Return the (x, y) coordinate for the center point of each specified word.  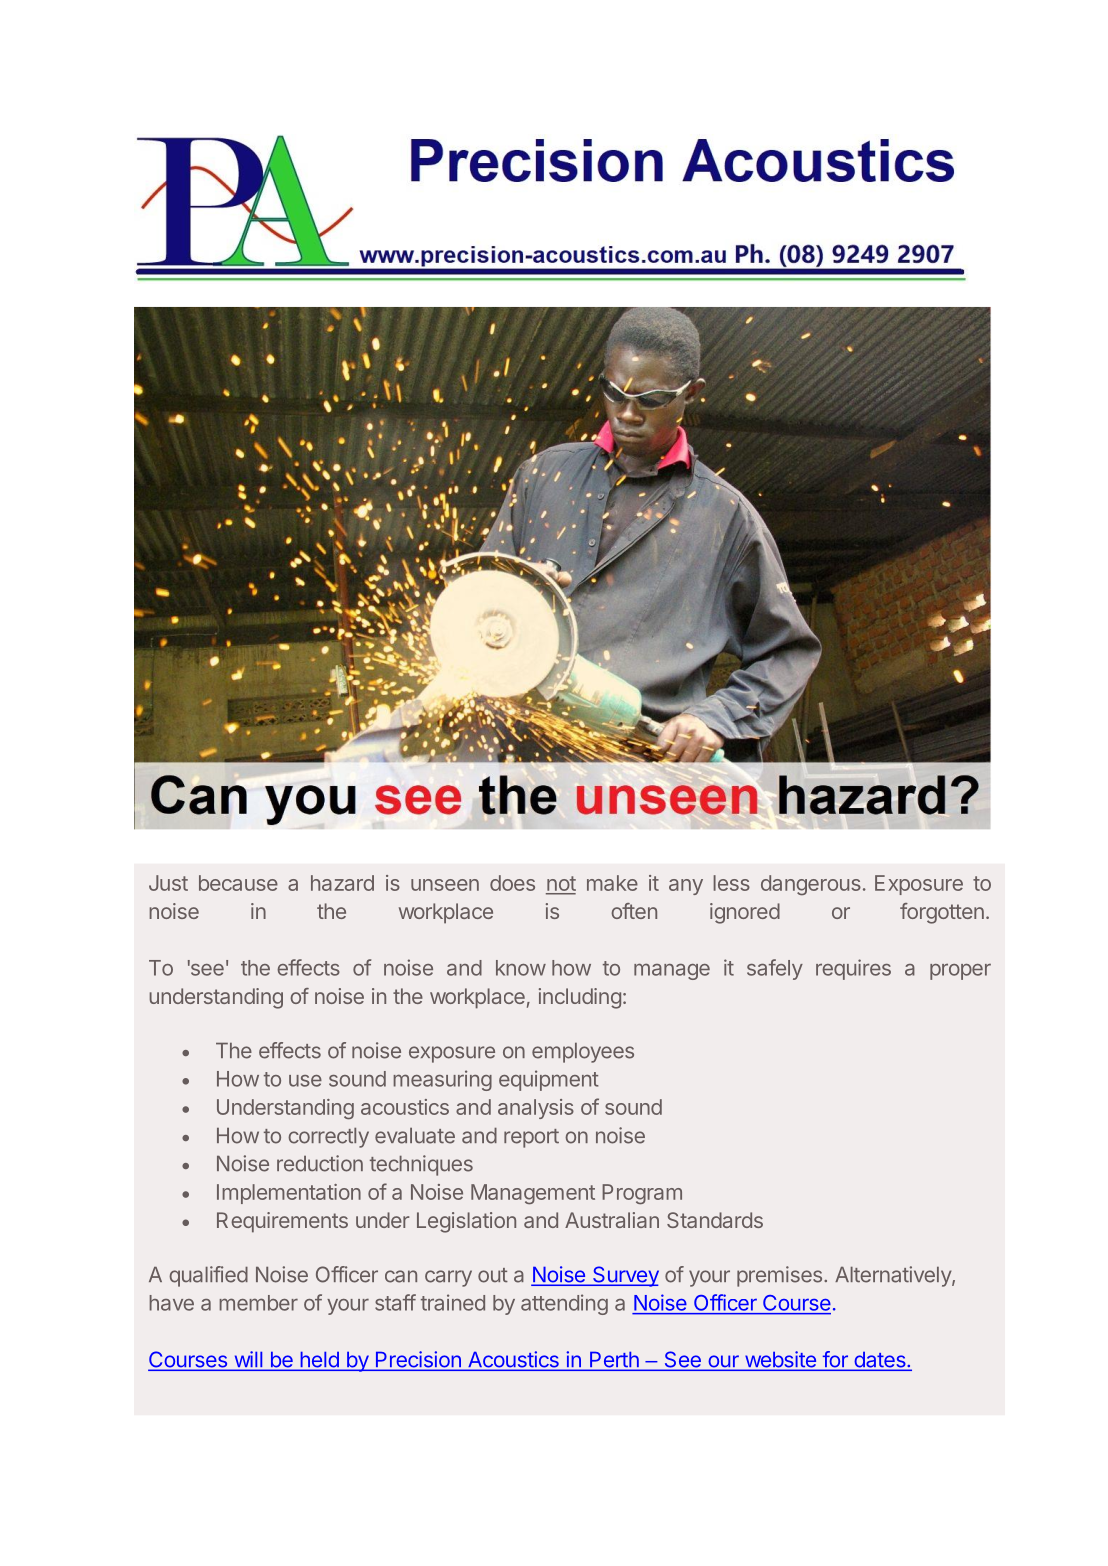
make (612, 883)
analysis (536, 1109)
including (580, 998)
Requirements (282, 1222)
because (238, 883)
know (521, 968)
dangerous (811, 885)
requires (853, 969)
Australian (612, 1220)
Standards (715, 1220)
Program (642, 1194)
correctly (328, 1138)
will (248, 1360)
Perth (614, 1361)
